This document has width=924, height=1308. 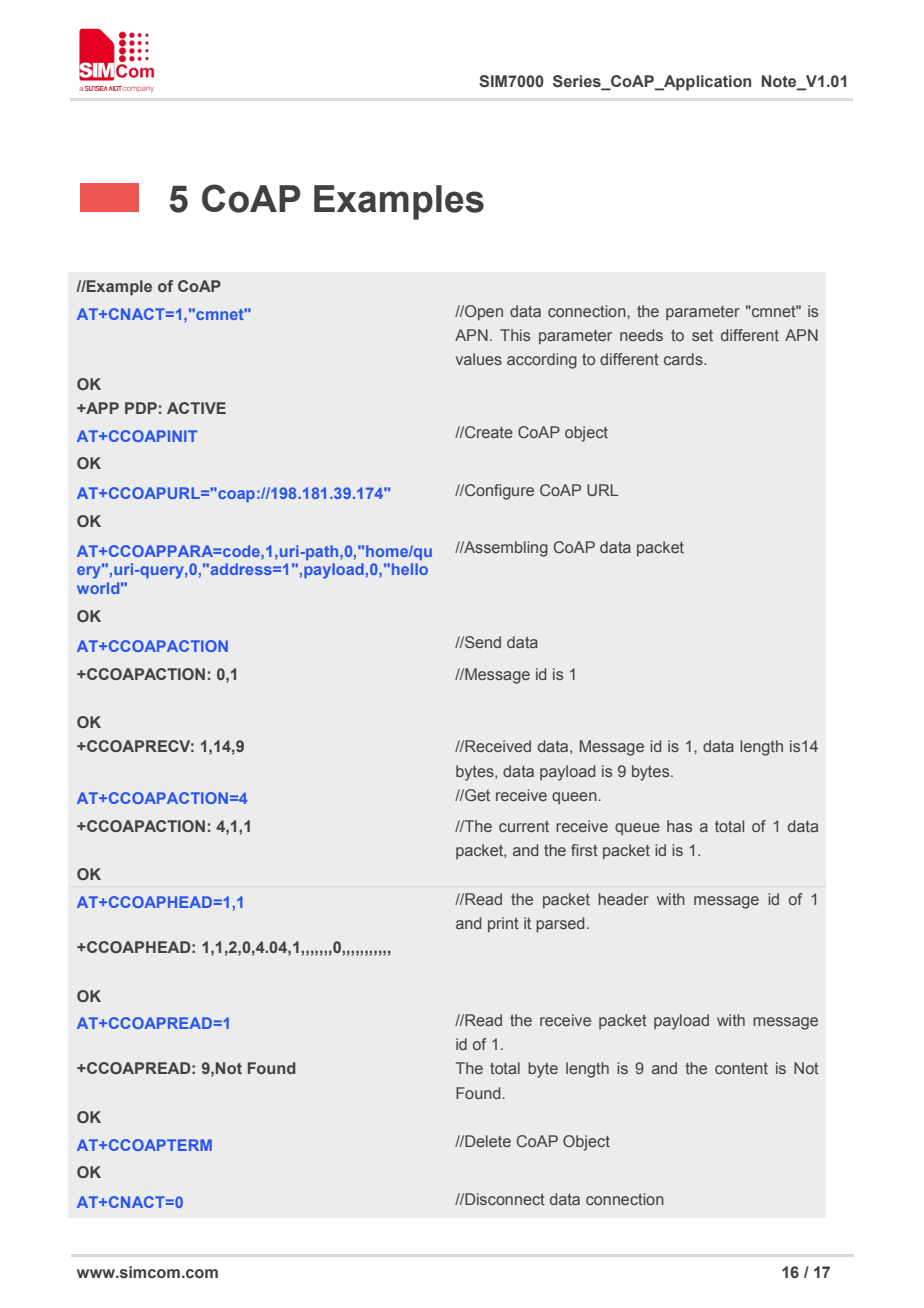 What do you see at coordinates (684, 359) in the document?
I see `cards` at bounding box center [684, 359].
